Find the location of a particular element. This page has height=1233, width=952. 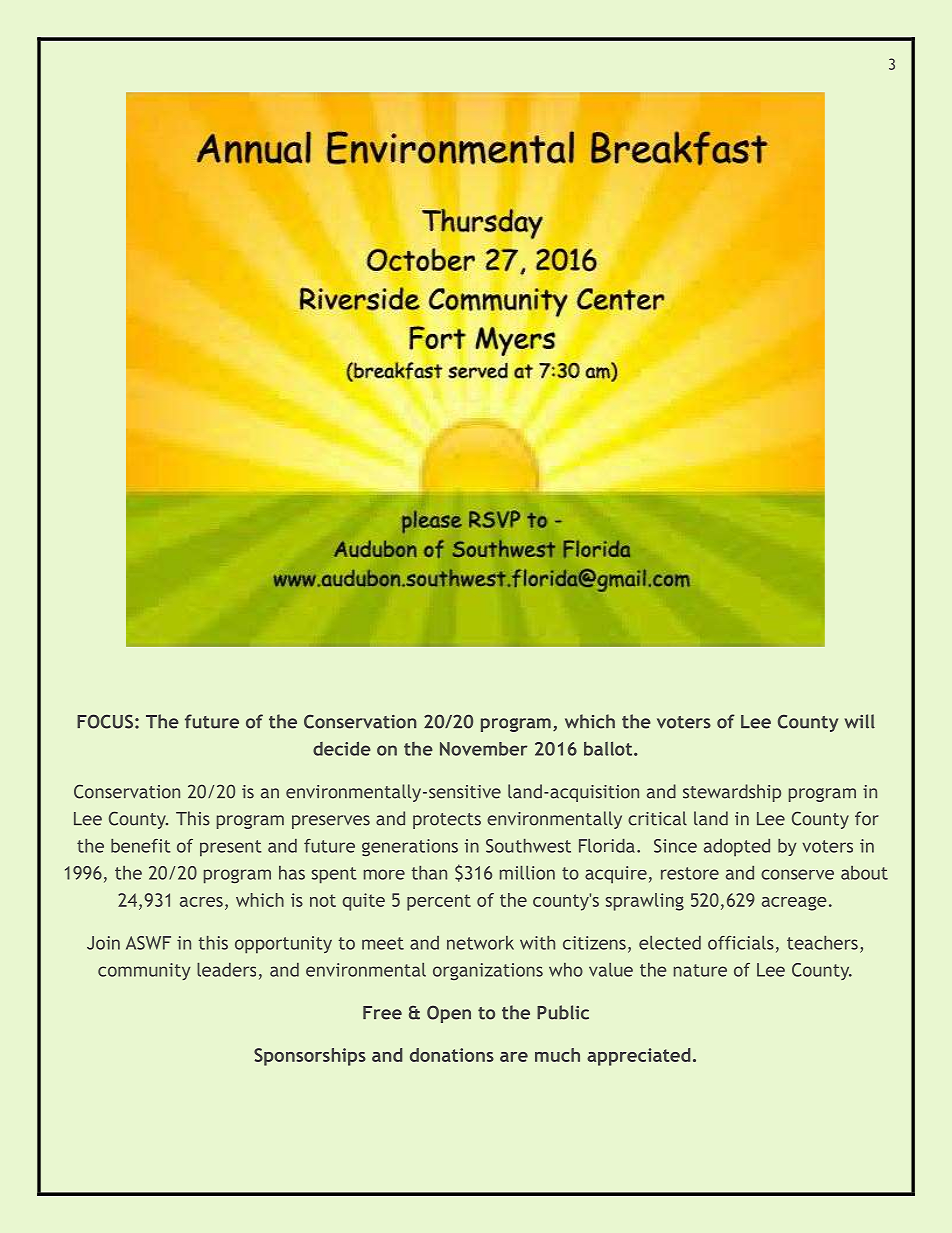

percent is located at coordinates (439, 902).
